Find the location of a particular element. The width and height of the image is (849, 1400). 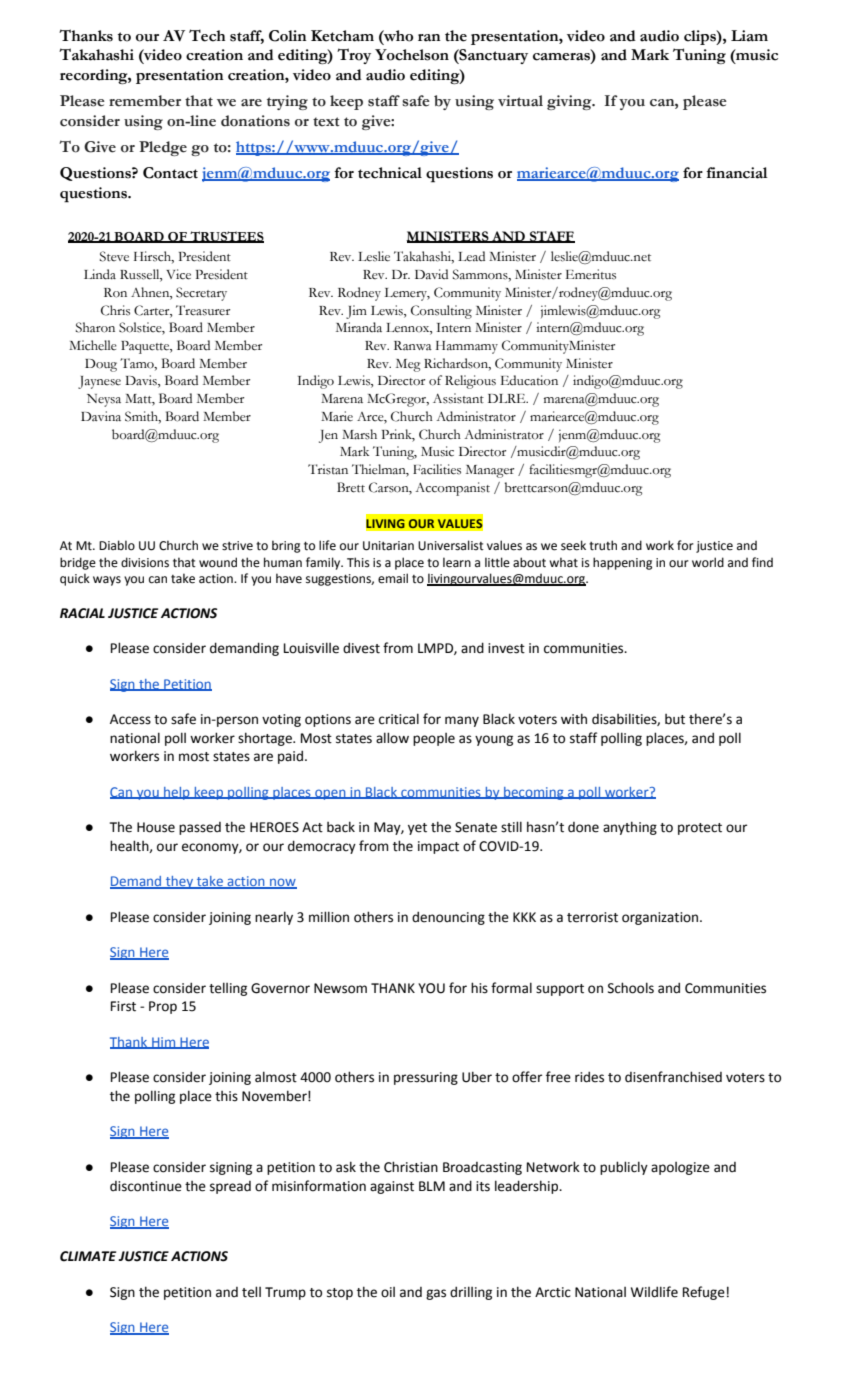

divest is located at coordinates (361, 648).
